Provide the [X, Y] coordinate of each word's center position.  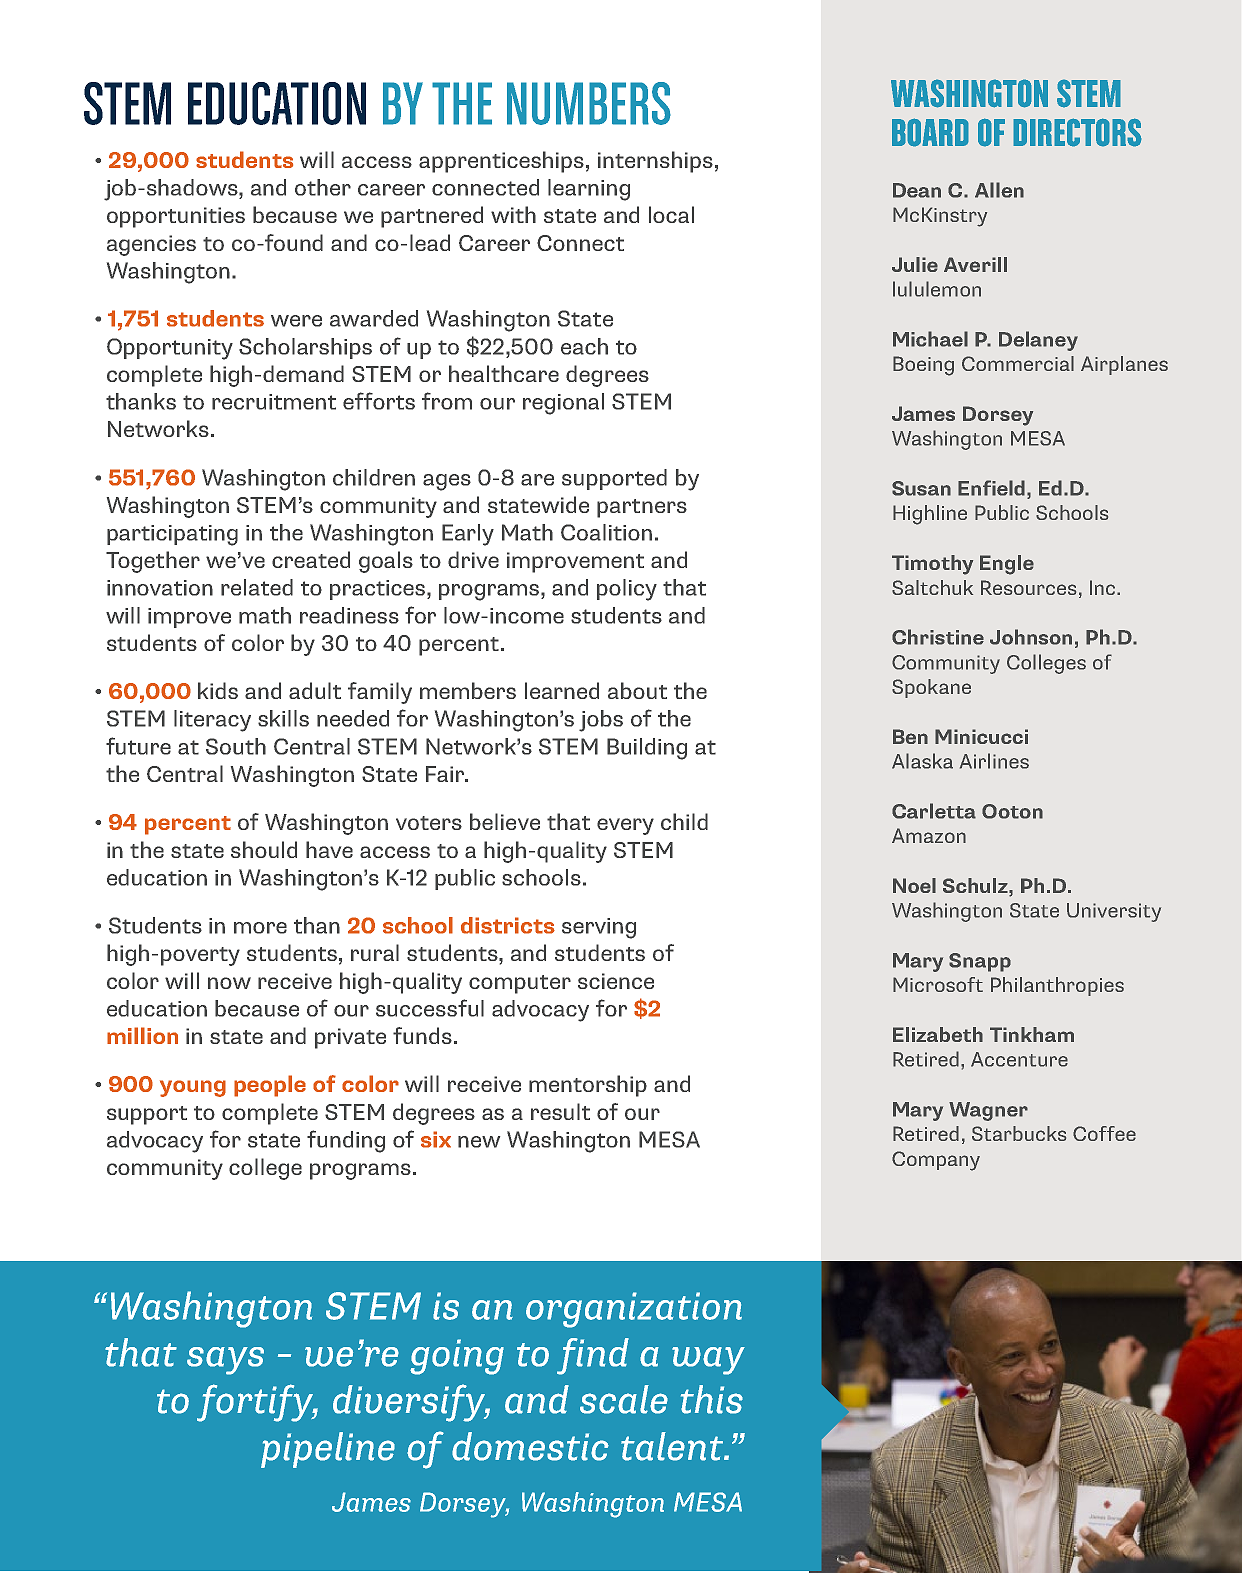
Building [647, 749]
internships [655, 162]
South [236, 746]
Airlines [994, 761]
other [323, 187]
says [225, 1361]
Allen [999, 190]
